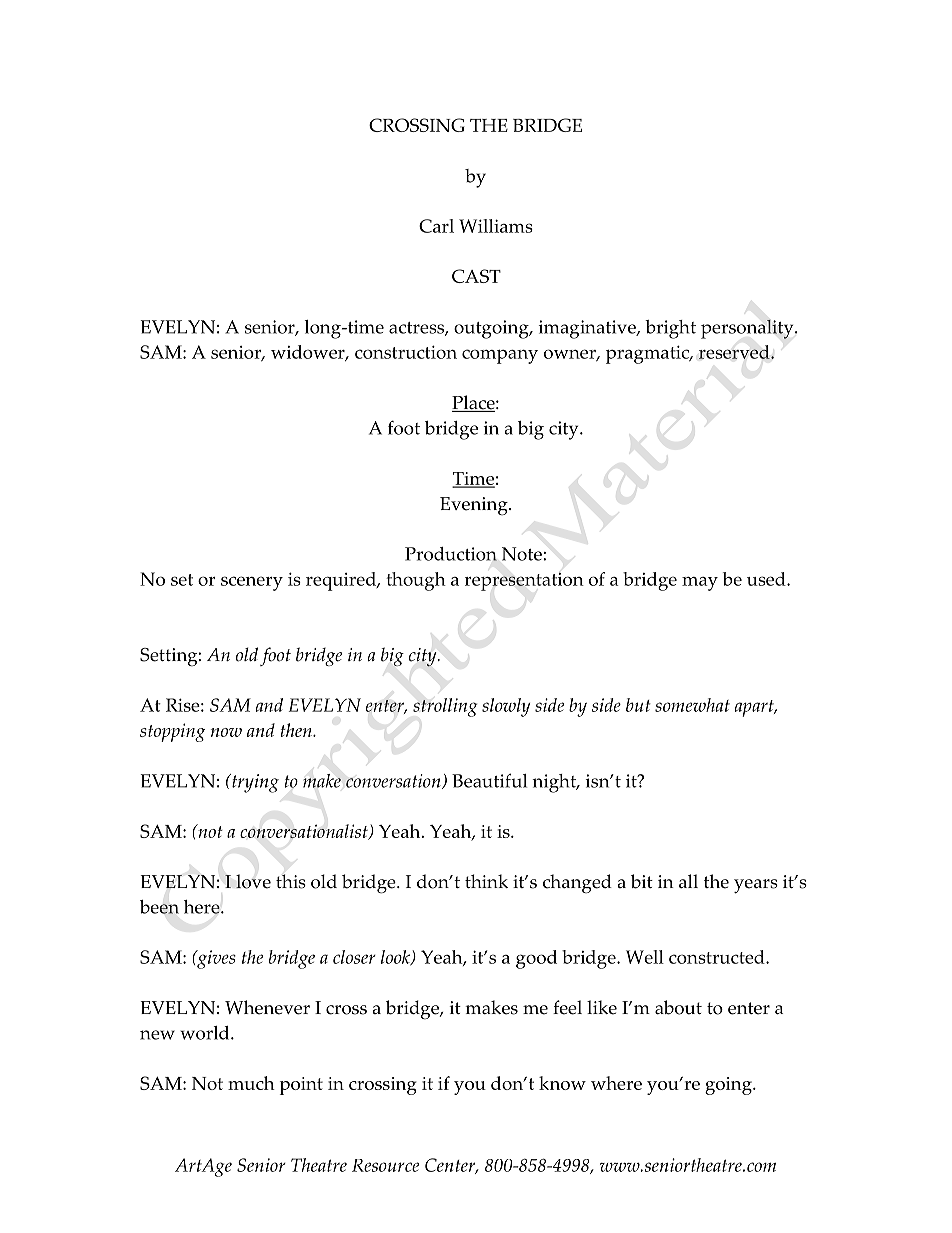 The width and height of the screenshot is (952, 1233). What do you see at coordinates (692, 705) in the screenshot?
I see `somewhat` at bounding box center [692, 705].
